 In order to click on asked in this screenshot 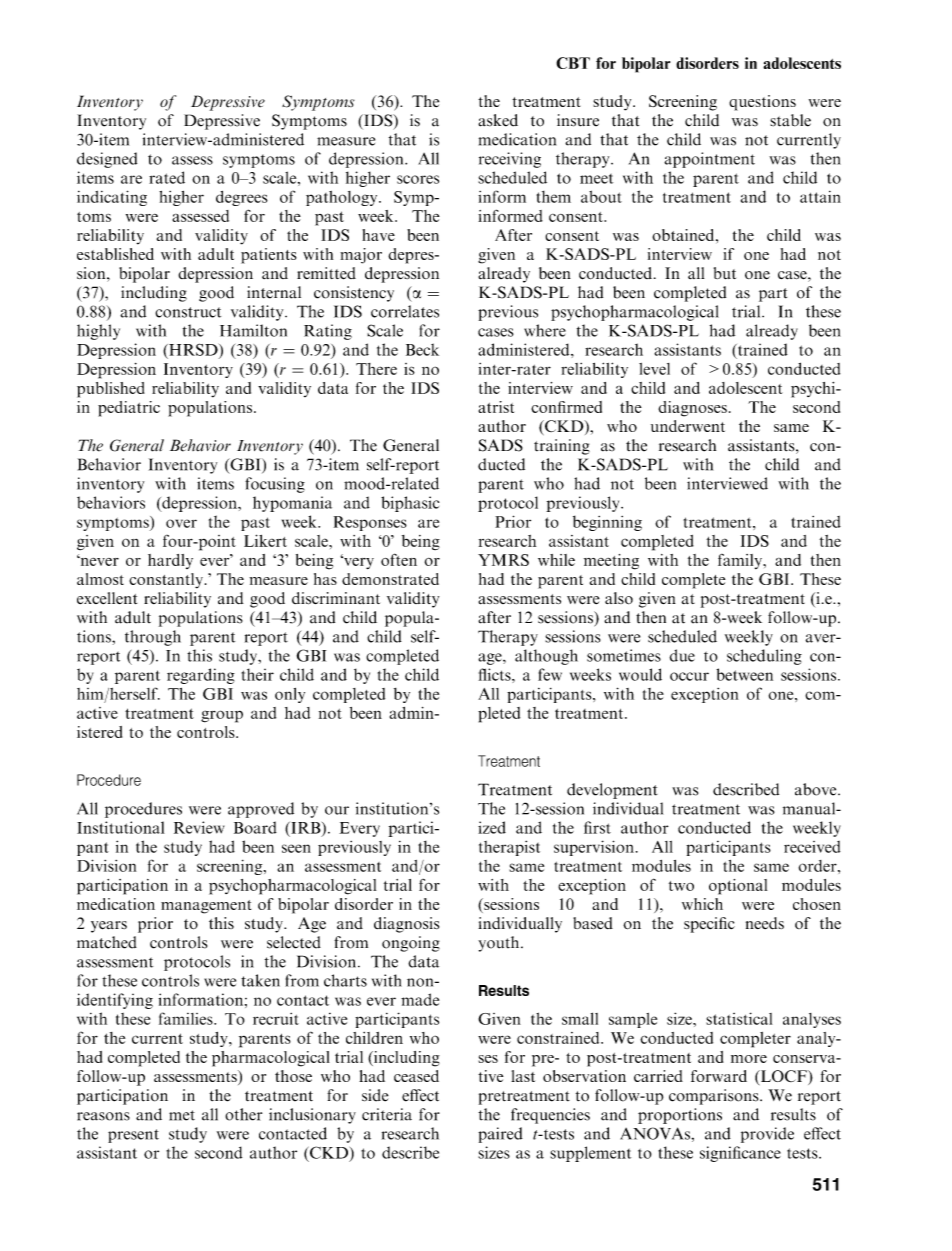, I will do `click(498, 120)`.
